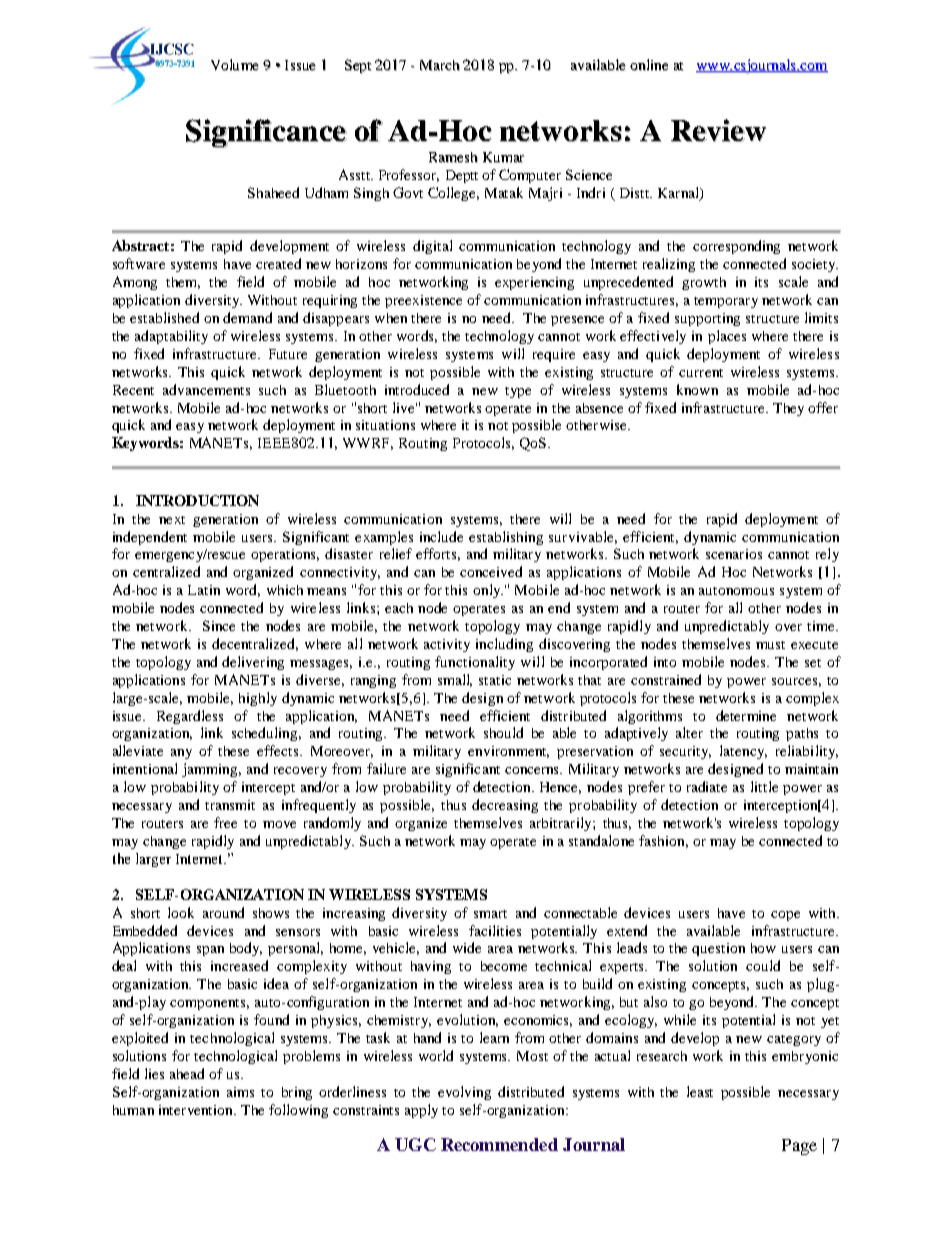 The width and height of the screenshot is (952, 1233). I want to click on cope, so click(785, 916).
